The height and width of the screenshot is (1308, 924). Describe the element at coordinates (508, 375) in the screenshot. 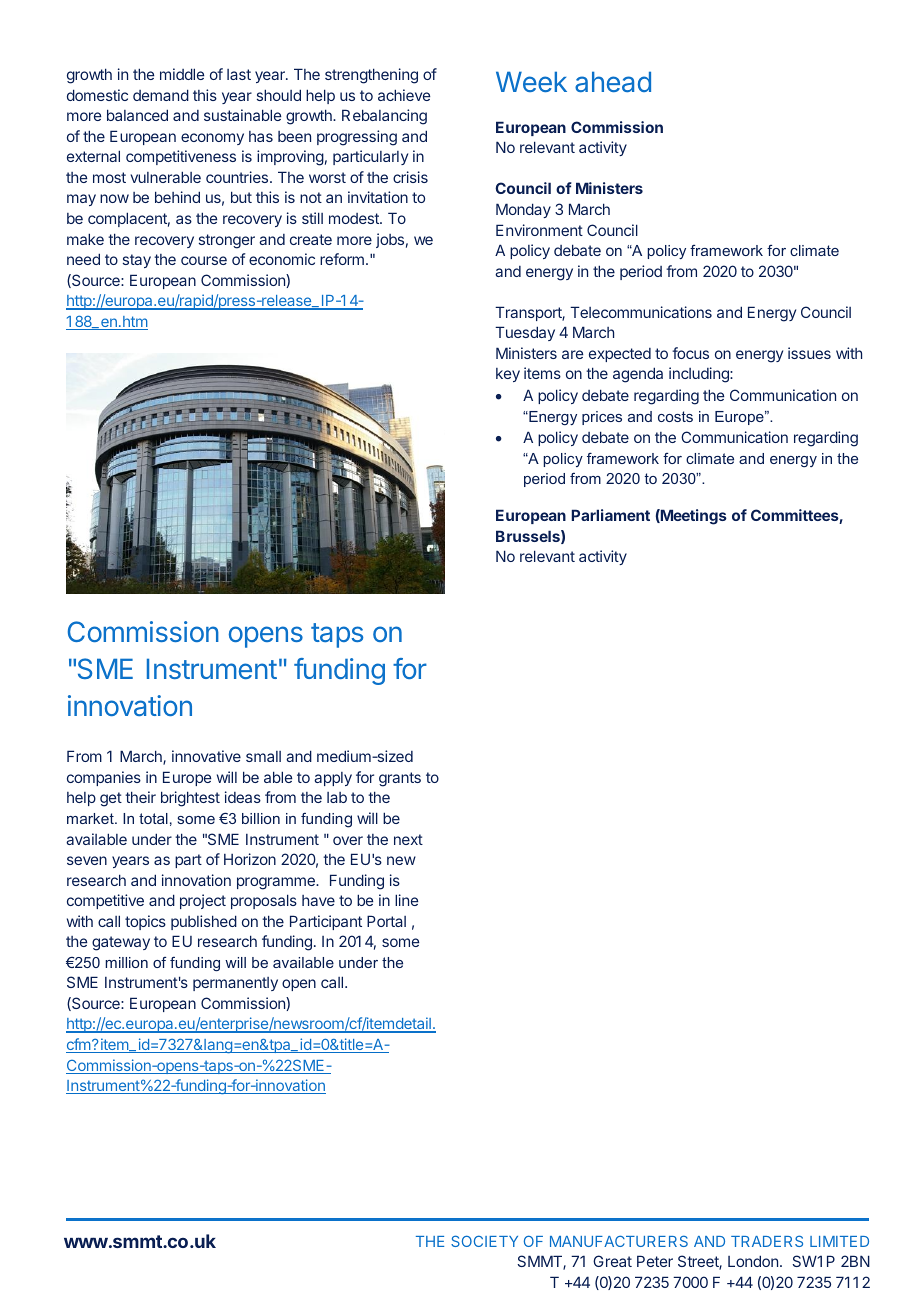

I see `key` at that location.
